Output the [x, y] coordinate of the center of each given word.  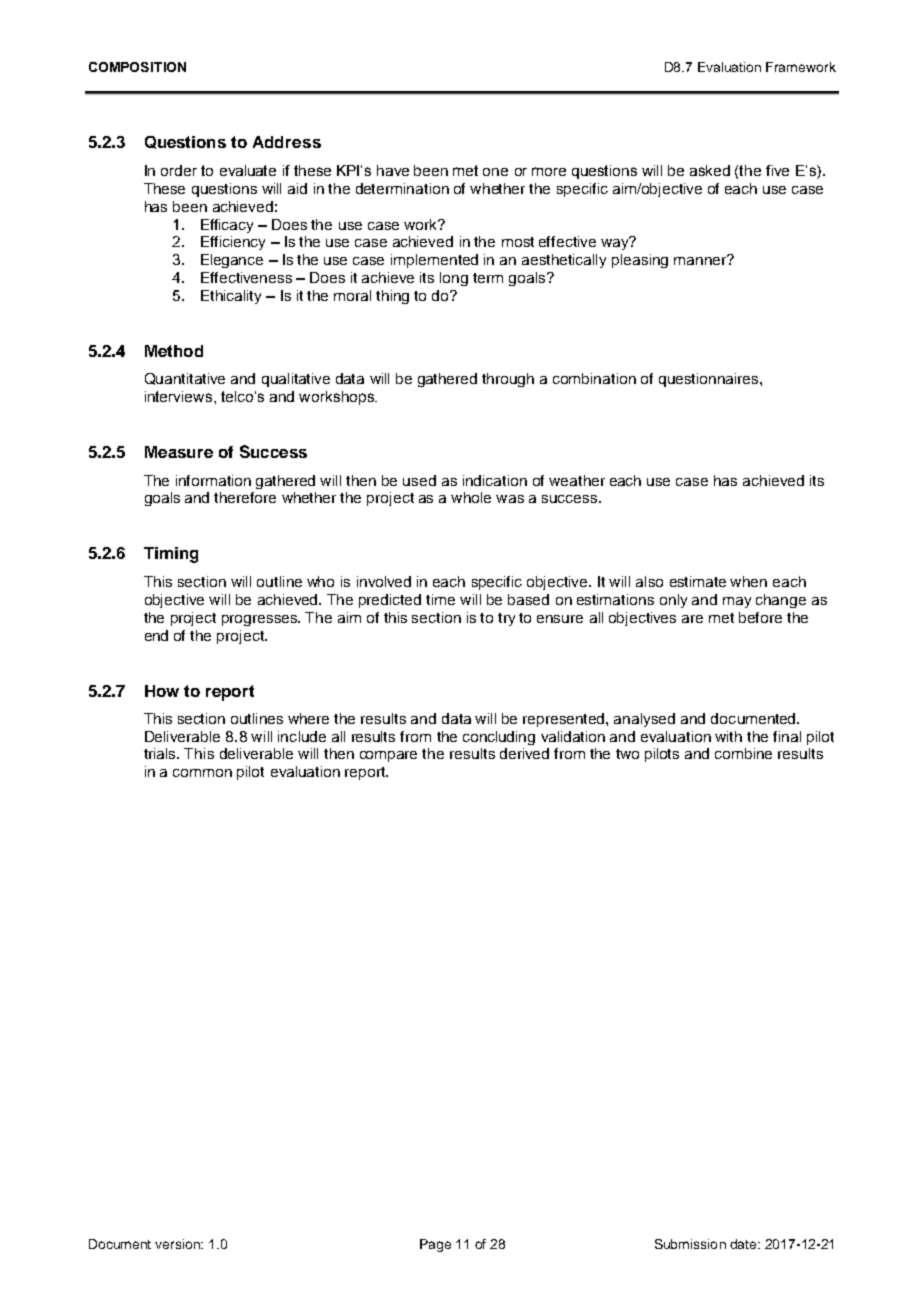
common [202, 773]
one [495, 172]
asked [710, 170]
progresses [261, 620]
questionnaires [710, 380]
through [508, 380]
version [178, 1244]
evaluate [248, 170]
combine [743, 753]
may [737, 602]
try [506, 619]
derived [524, 753]
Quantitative [185, 379]
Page [435, 1245]
